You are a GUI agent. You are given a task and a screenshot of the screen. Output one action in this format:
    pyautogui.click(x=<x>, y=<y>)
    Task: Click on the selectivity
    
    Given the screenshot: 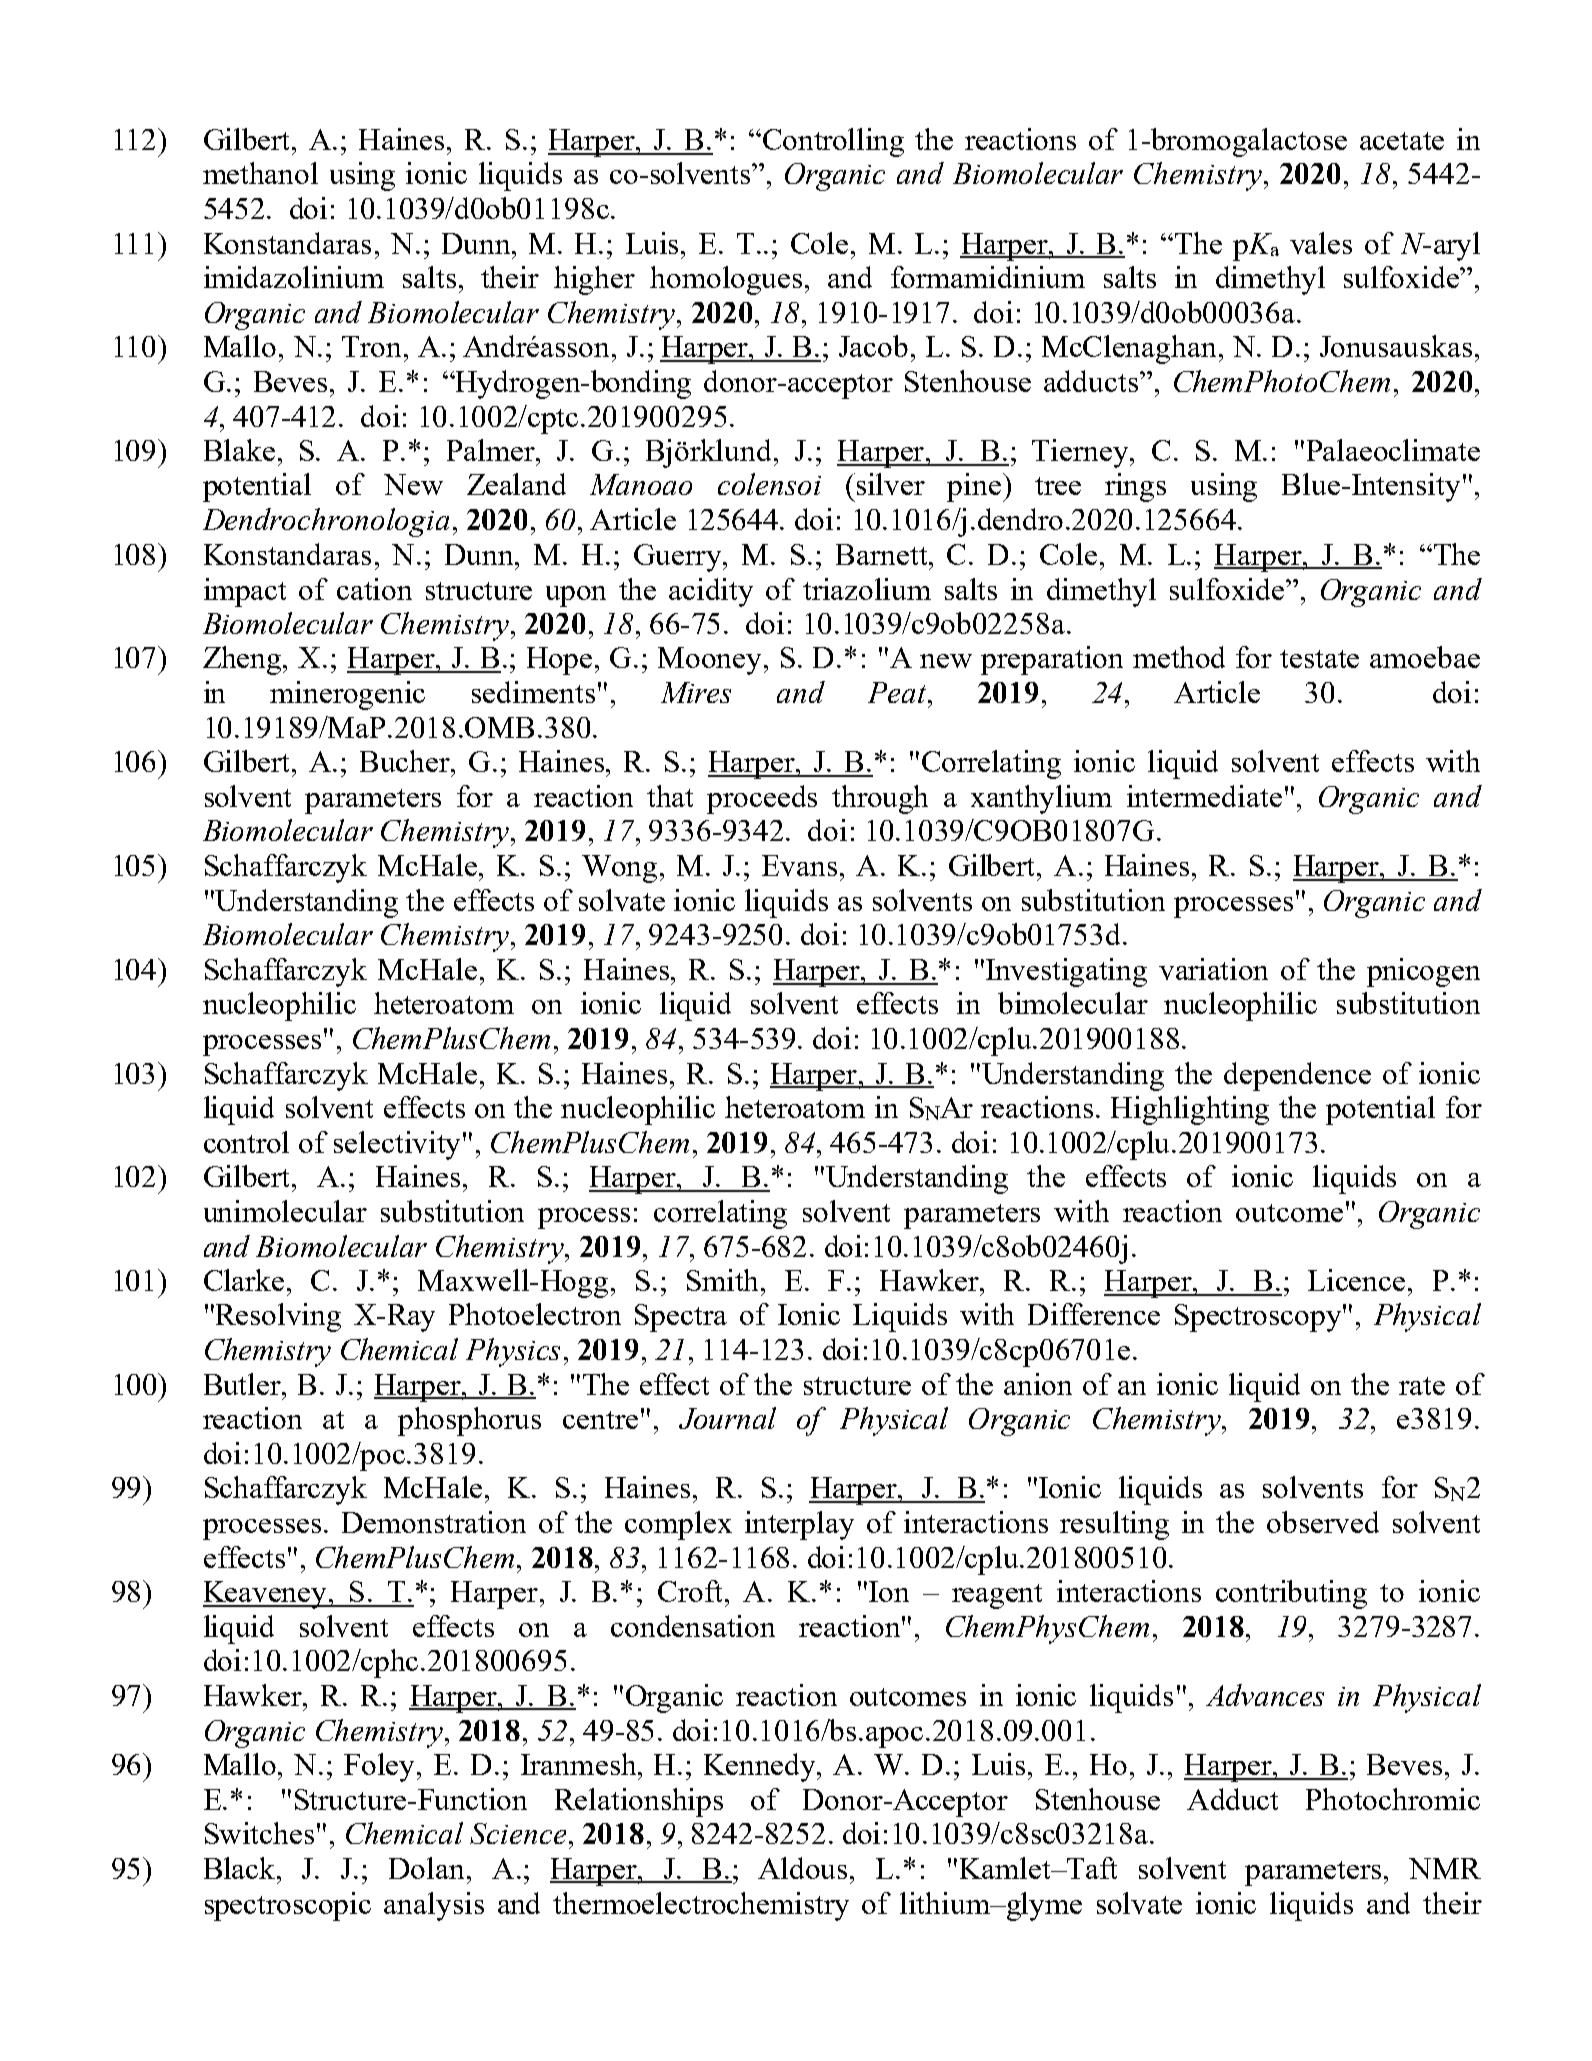 What is the action you would take?
    pyautogui.click(x=397, y=1145)
